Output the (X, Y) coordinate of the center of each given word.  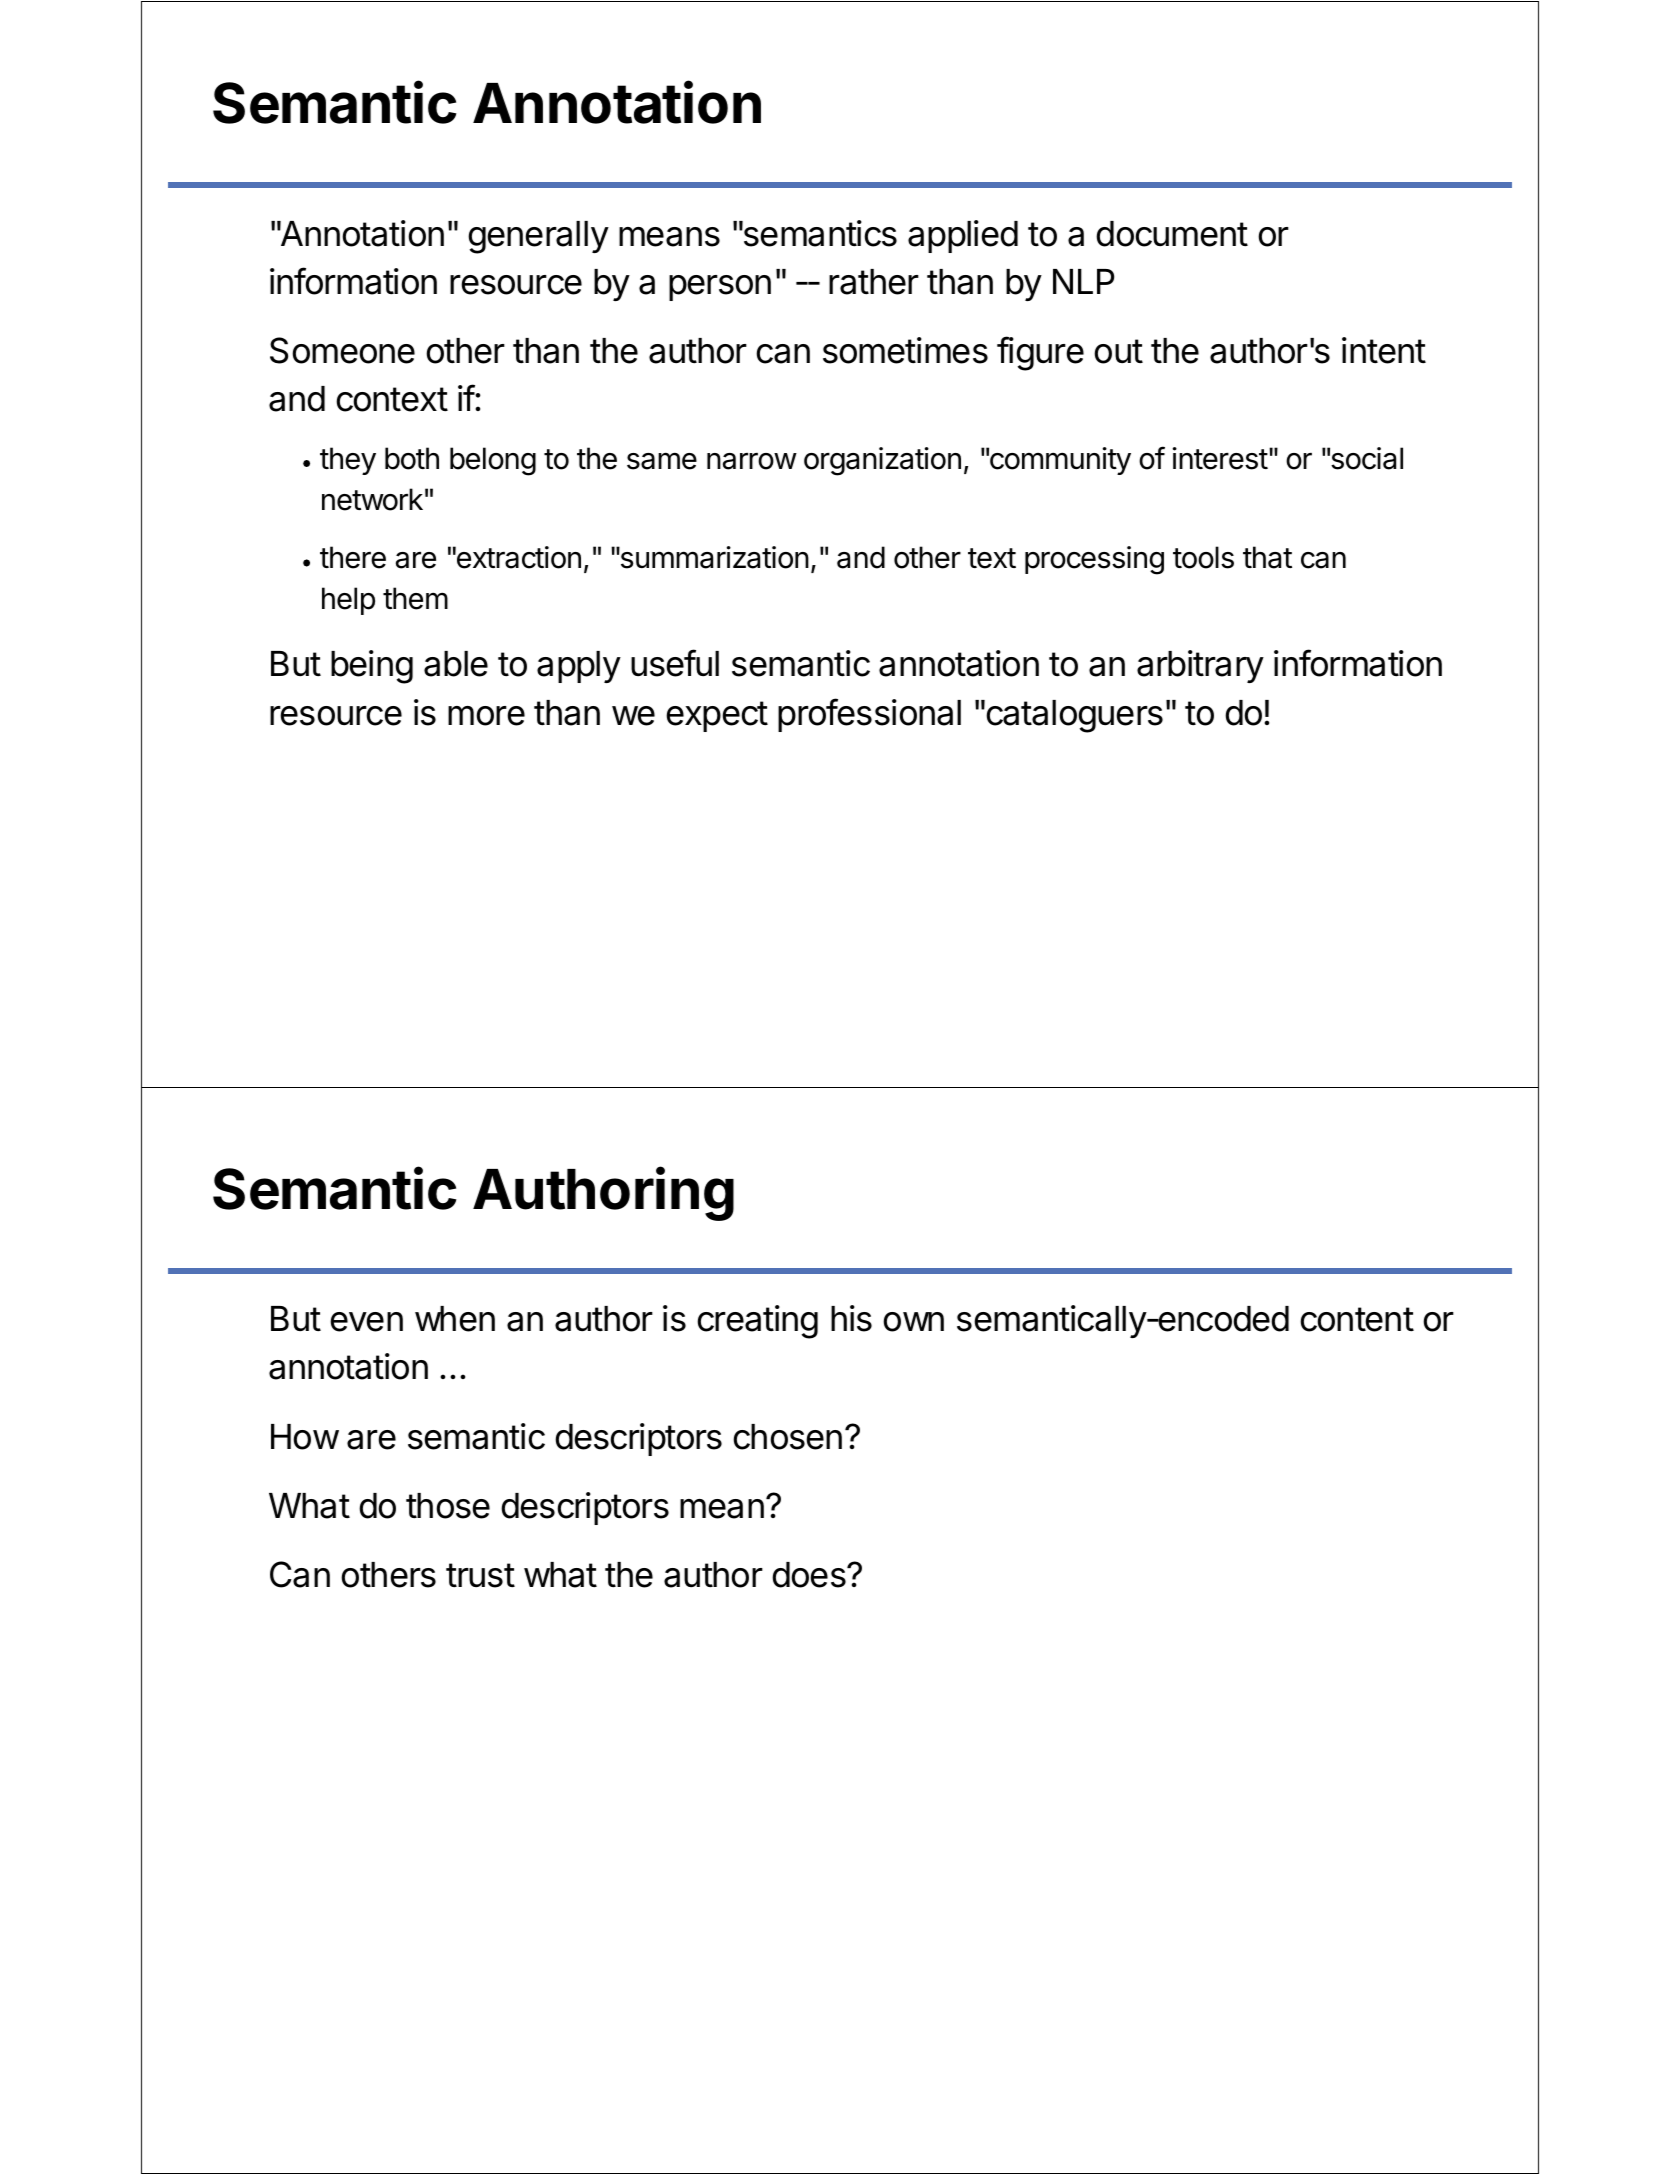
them (415, 598)
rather (874, 282)
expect (717, 716)
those (448, 1506)
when (455, 1319)
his (851, 1318)
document (1172, 234)
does (810, 1575)
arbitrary (1200, 666)
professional (869, 715)
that (1267, 557)
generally (538, 237)
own (913, 1322)
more (486, 716)
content (1357, 1319)
